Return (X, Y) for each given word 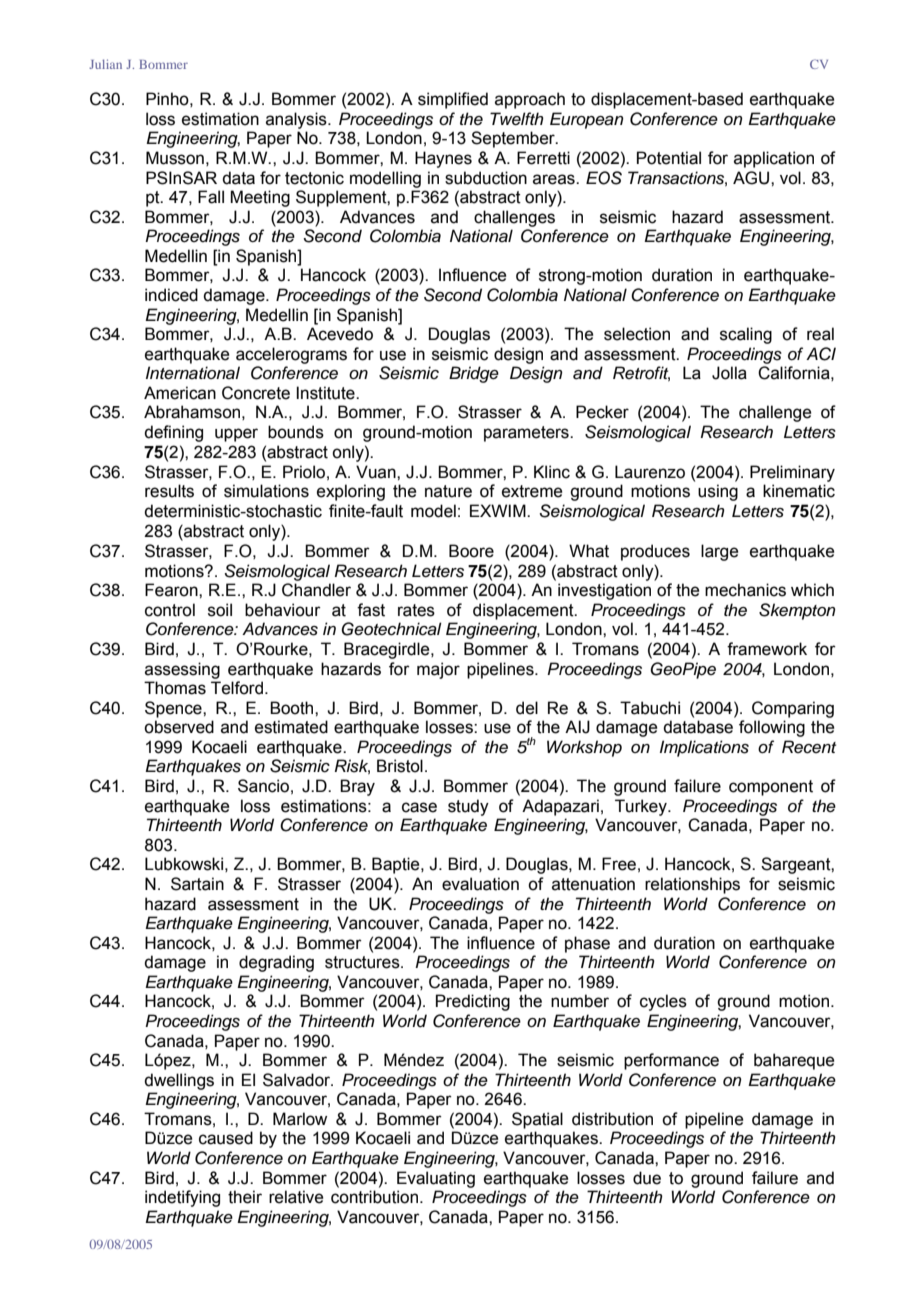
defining (173, 433)
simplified (453, 100)
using (718, 492)
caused (226, 1138)
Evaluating (436, 1179)
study (468, 807)
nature (448, 491)
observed (179, 727)
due (647, 1178)
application (774, 159)
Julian (105, 64)
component (771, 788)
